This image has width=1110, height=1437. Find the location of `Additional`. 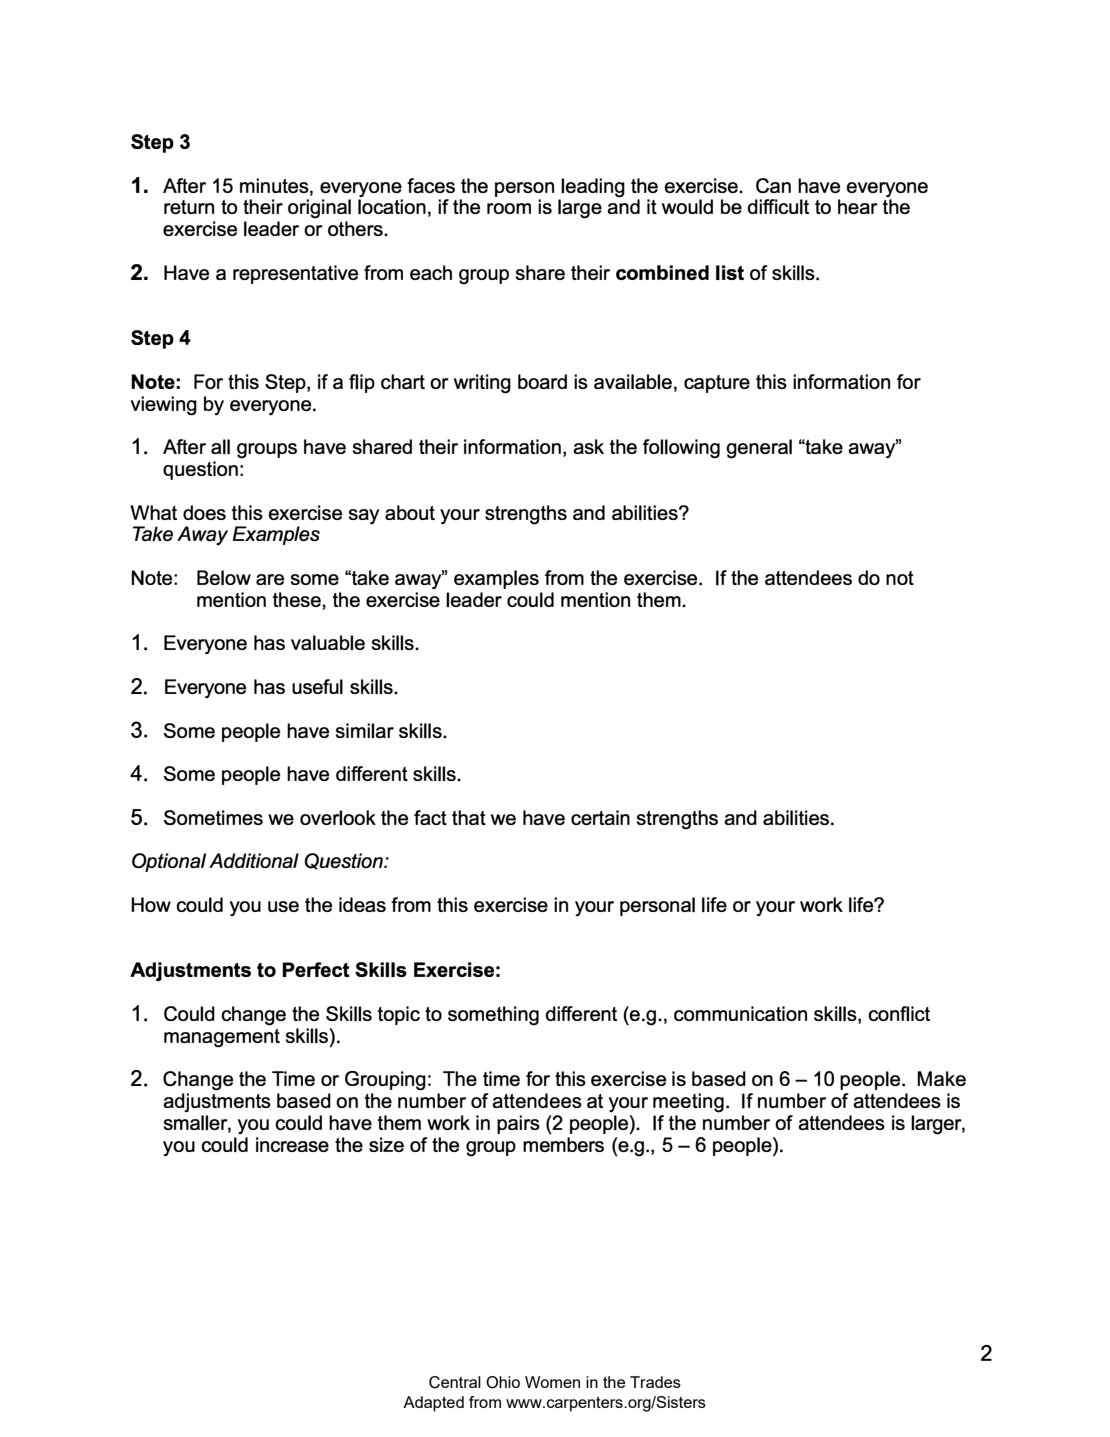

Additional is located at coordinates (254, 860).
